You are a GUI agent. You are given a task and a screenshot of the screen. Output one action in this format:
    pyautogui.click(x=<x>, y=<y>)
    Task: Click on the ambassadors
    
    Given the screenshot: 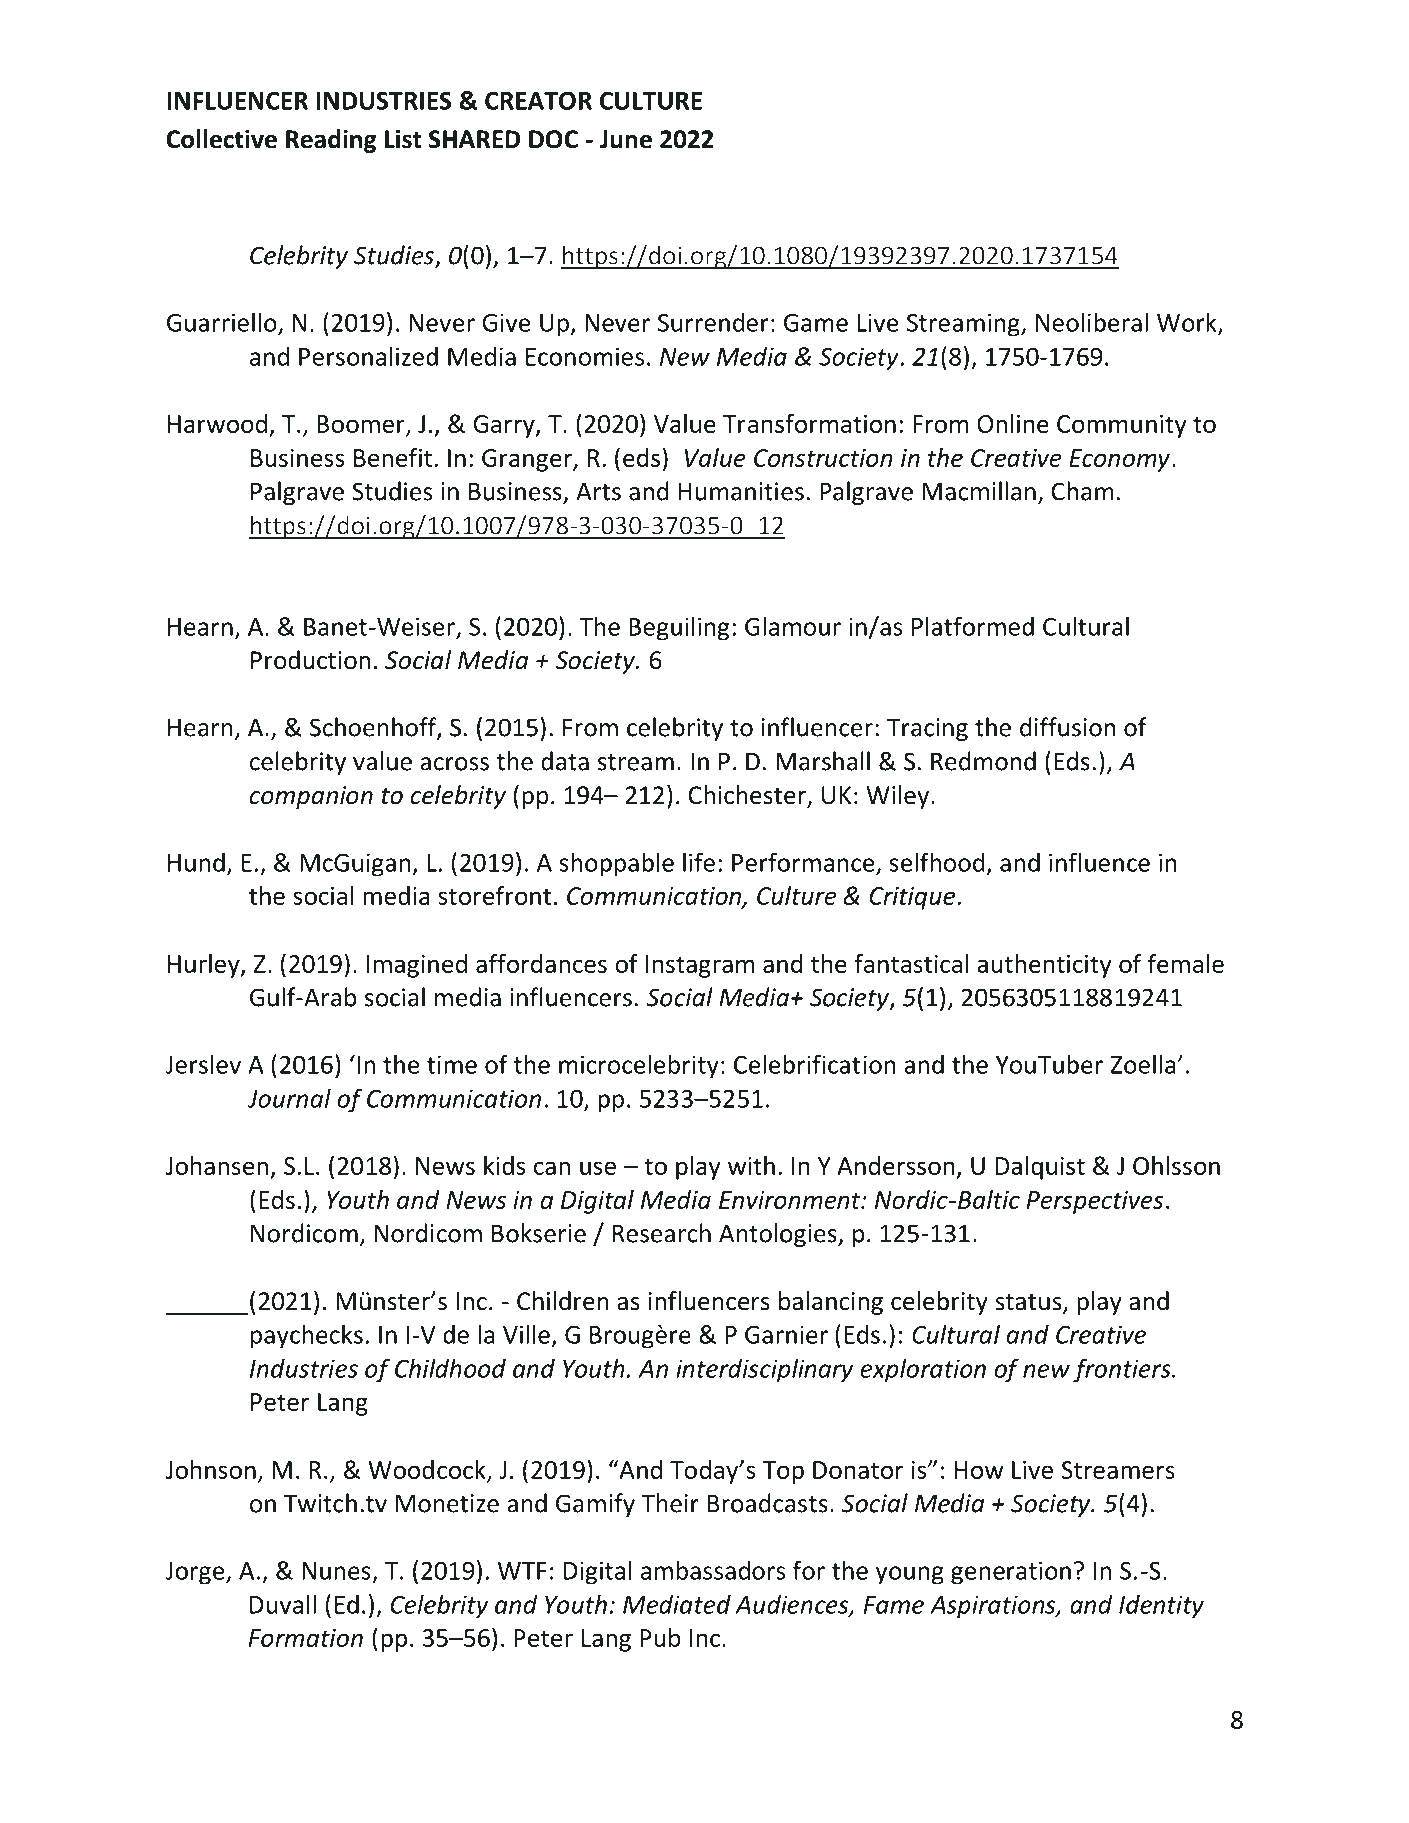 What is the action you would take?
    pyautogui.click(x=713, y=1570)
